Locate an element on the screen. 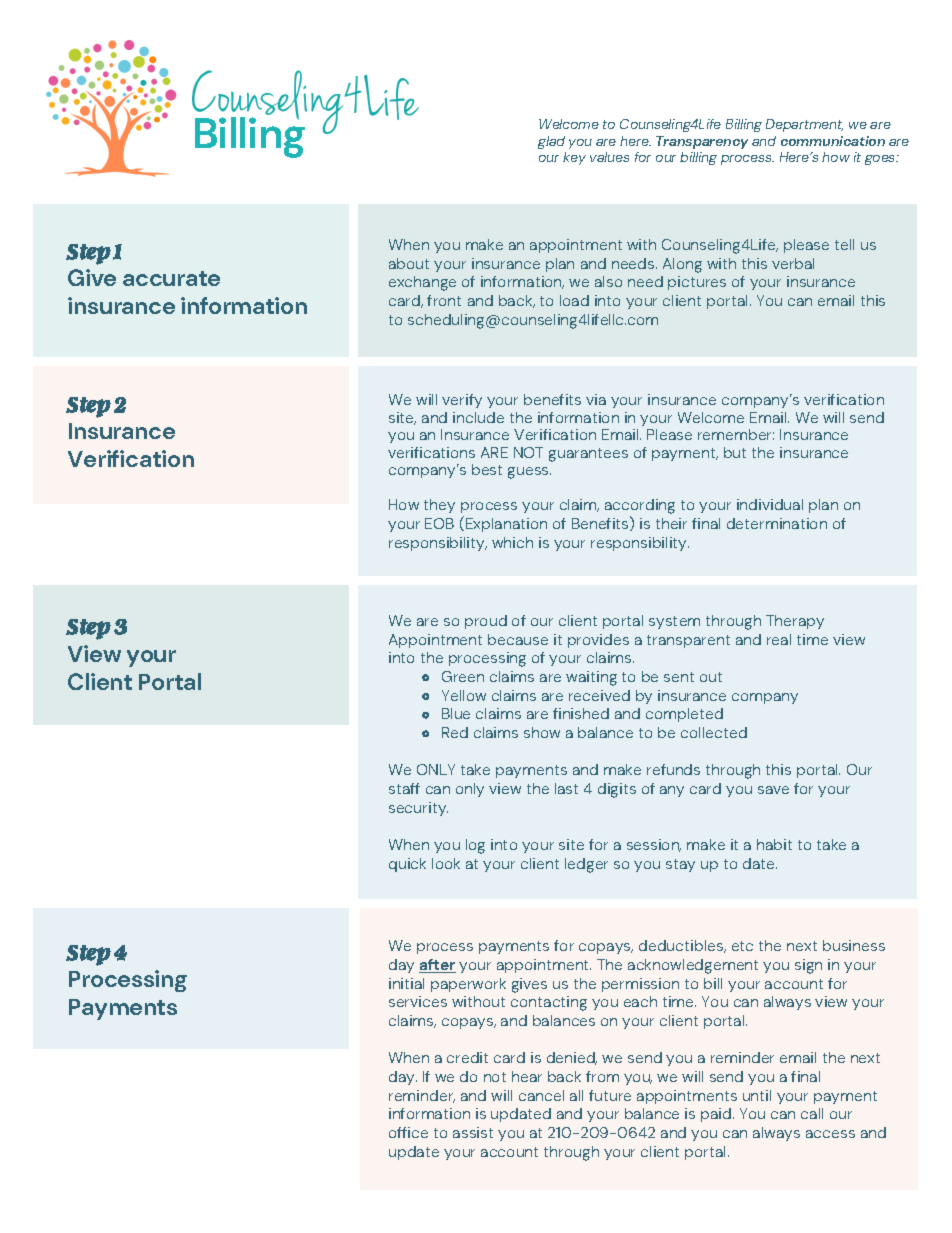 The width and height of the screenshot is (952, 1233). Therapy is located at coordinates (795, 622).
